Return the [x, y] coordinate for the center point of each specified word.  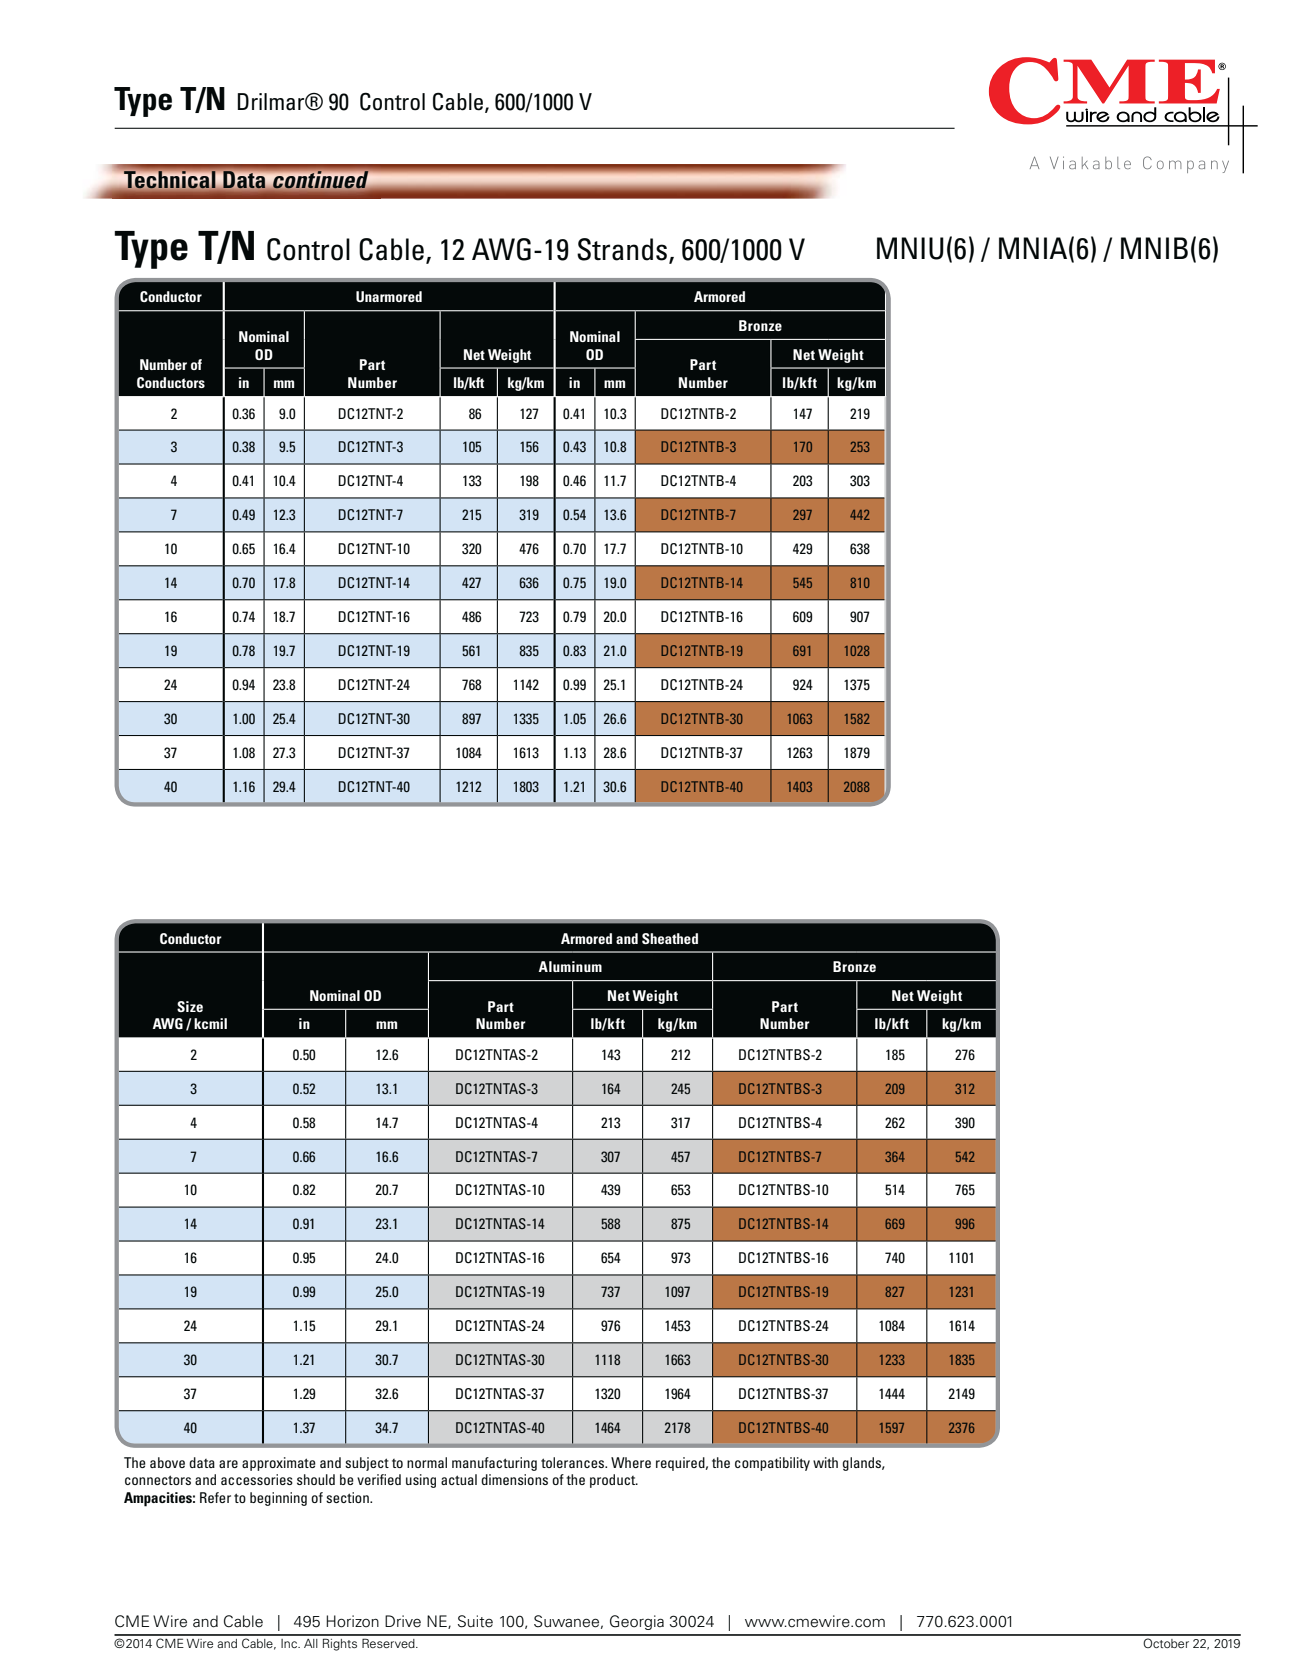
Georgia [637, 1622]
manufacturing [494, 1464]
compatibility [772, 1464]
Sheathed [670, 938]
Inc [290, 1643]
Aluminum [570, 966]
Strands [623, 250]
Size [190, 1006]
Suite [475, 1621]
